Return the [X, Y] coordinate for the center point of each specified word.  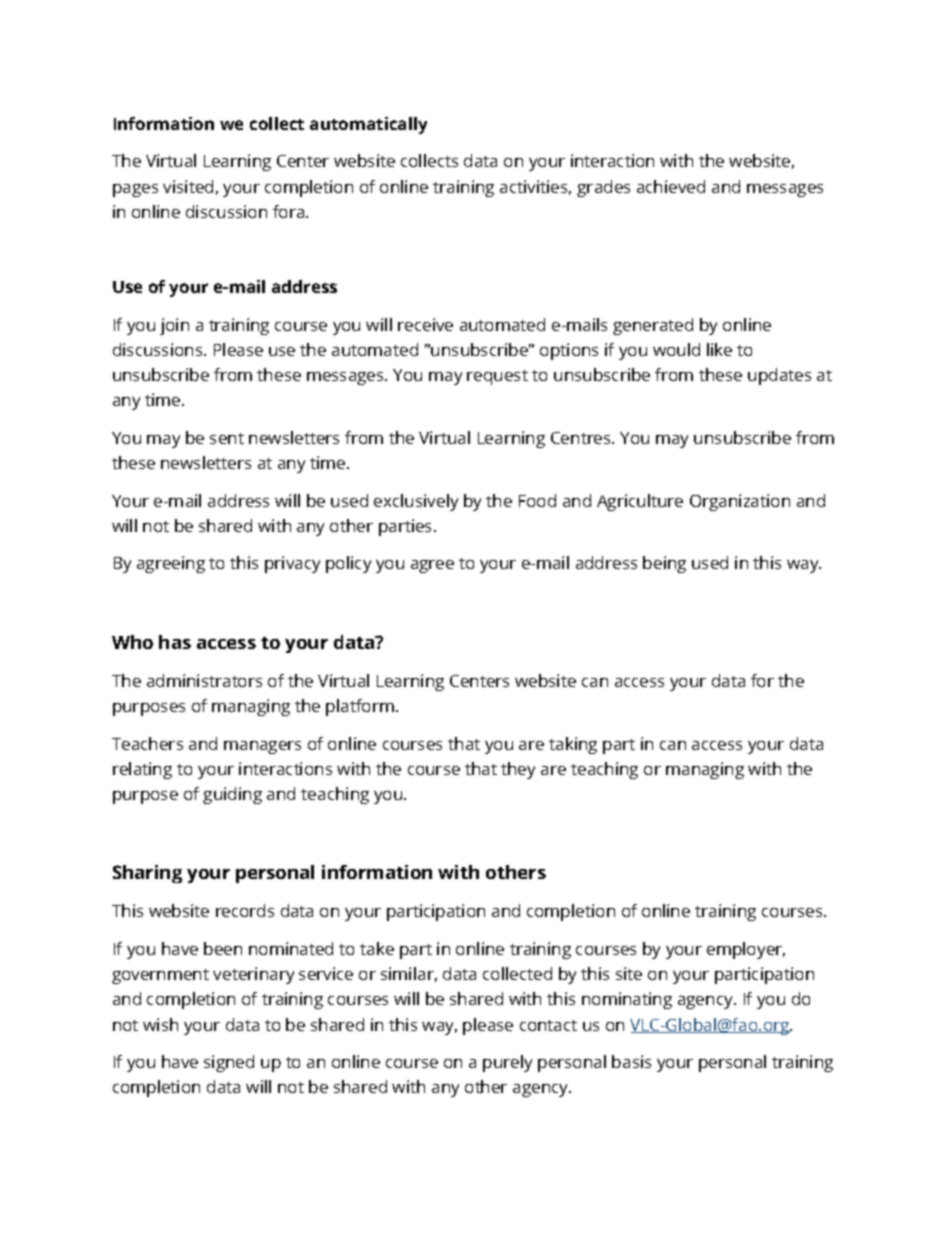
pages [135, 190]
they [518, 770]
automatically [368, 125]
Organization [740, 502]
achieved [671, 186]
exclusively [416, 502]
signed [229, 1063]
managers [262, 747]
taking [573, 745]
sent [227, 438]
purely [507, 1063]
